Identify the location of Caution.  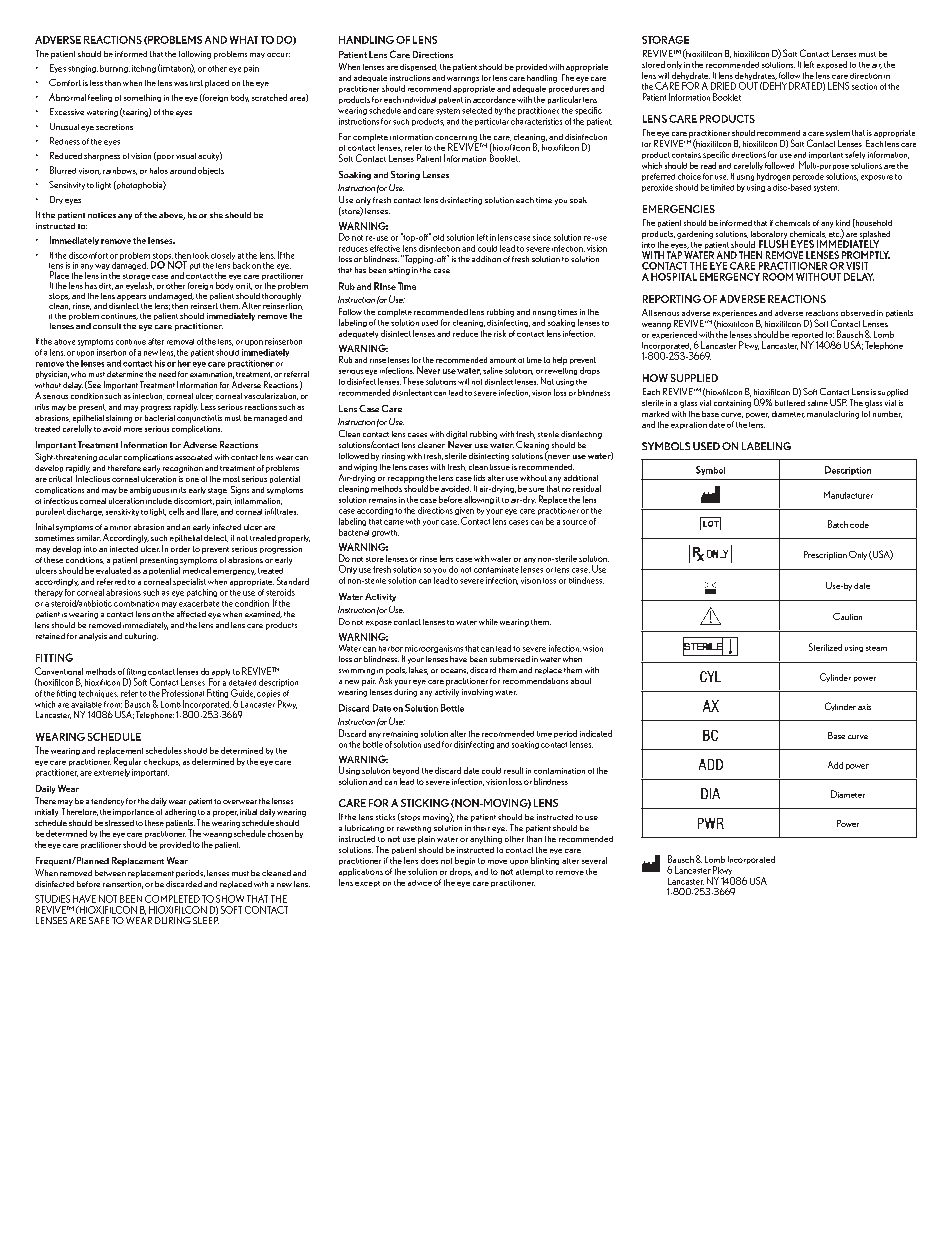
(847, 616).
